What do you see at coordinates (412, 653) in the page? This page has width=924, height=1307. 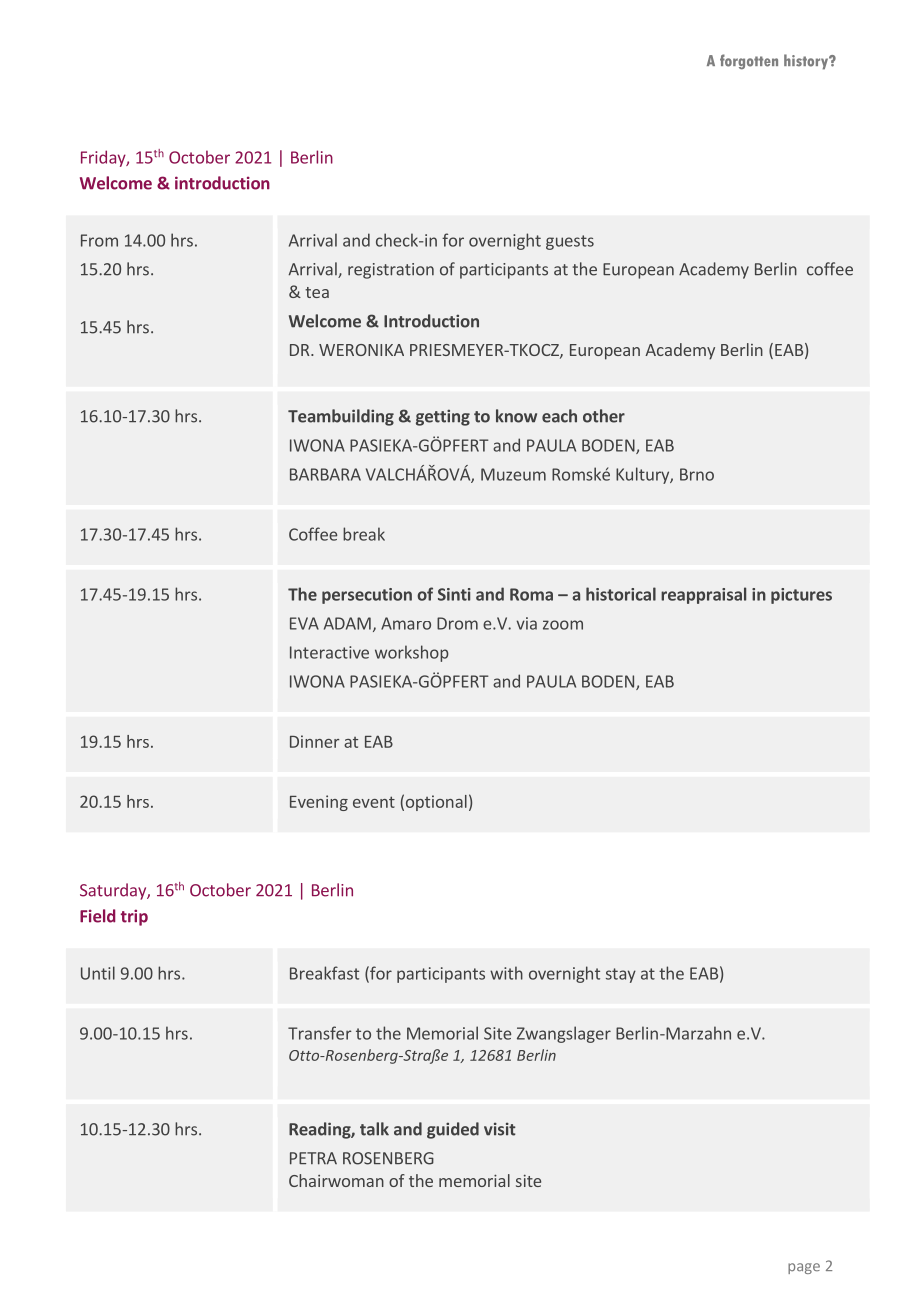 I see `workshop` at bounding box center [412, 653].
